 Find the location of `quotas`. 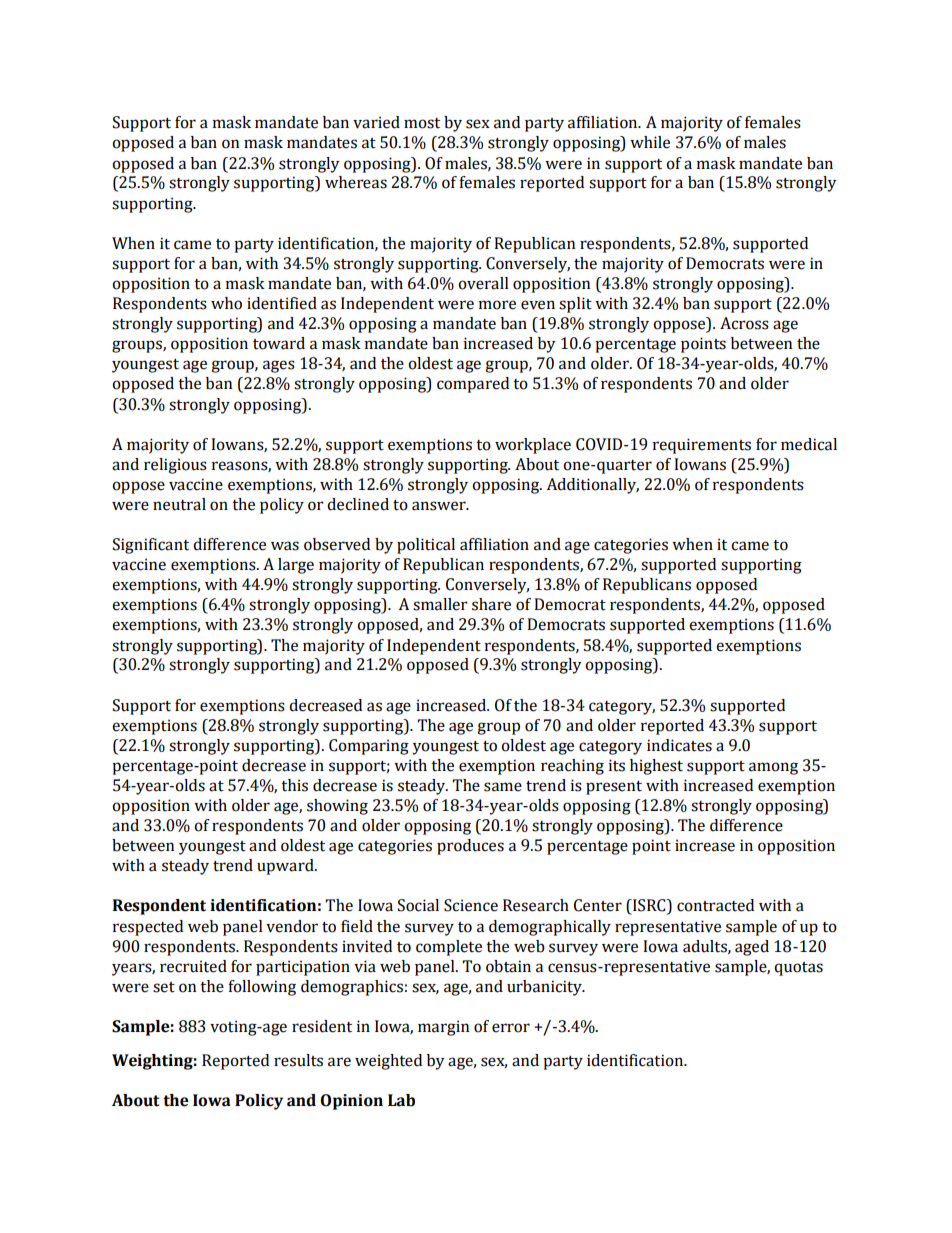

quotas is located at coordinates (798, 969).
